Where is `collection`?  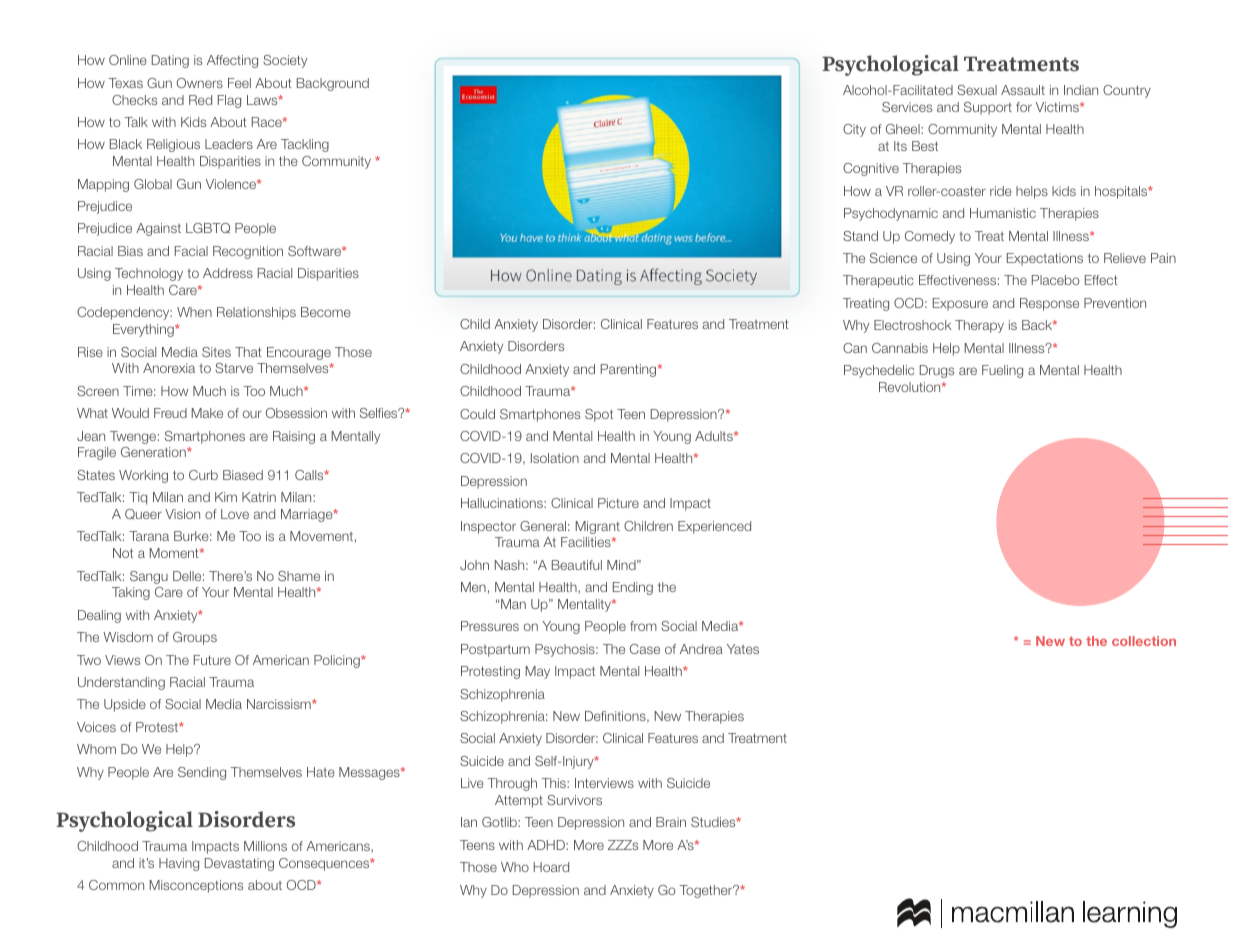 collection is located at coordinates (1144, 641).
